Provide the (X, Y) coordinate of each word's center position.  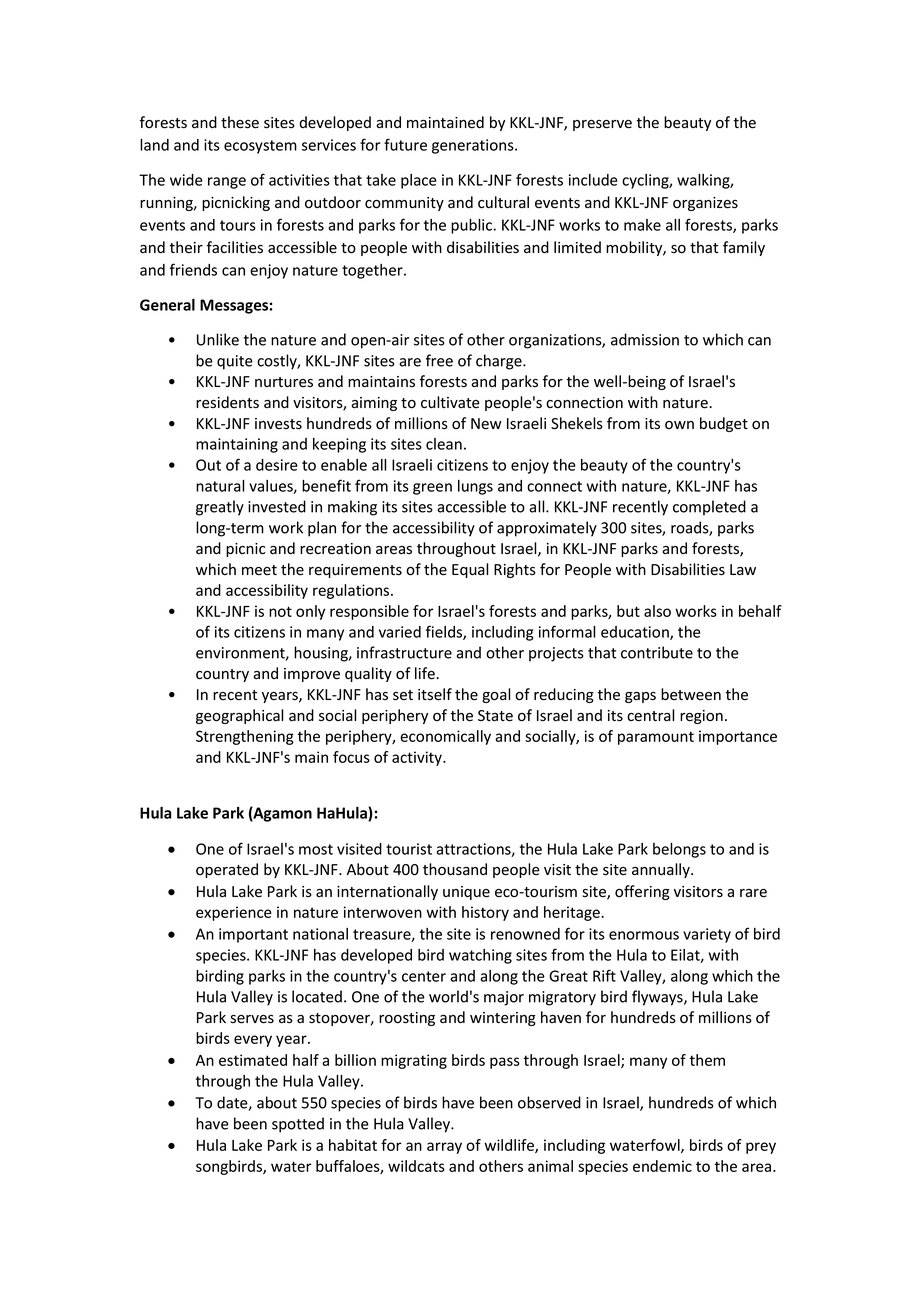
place (419, 181)
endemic (662, 1166)
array (444, 1148)
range (227, 183)
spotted (298, 1125)
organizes (705, 204)
